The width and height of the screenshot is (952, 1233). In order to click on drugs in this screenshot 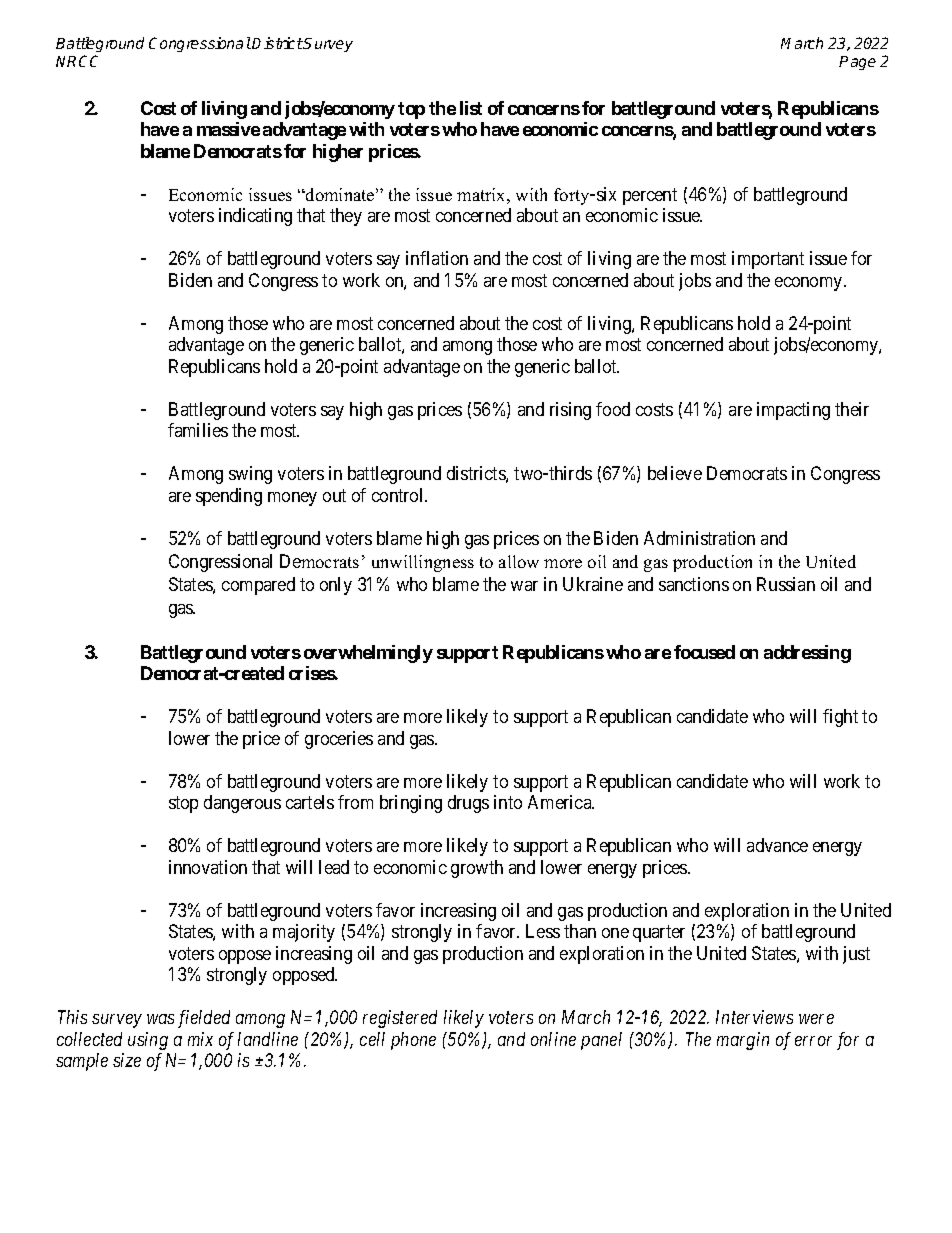, I will do `click(468, 804)`.
